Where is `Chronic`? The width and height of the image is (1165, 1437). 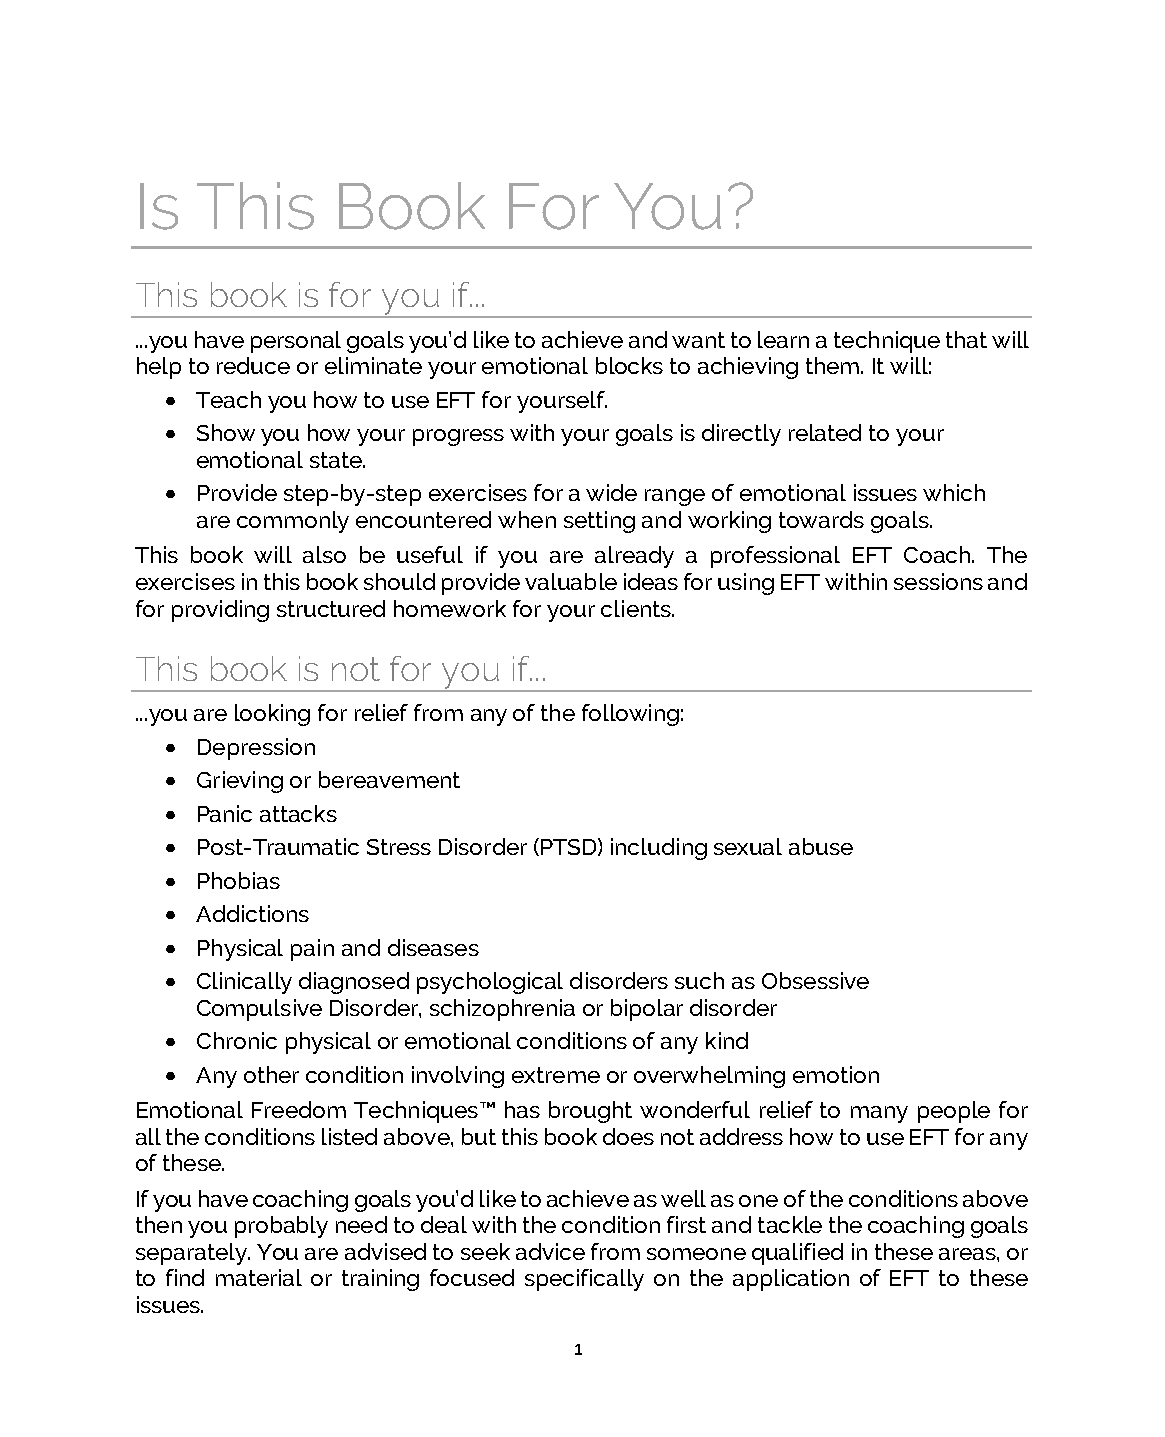
Chronic is located at coordinates (237, 1040).
